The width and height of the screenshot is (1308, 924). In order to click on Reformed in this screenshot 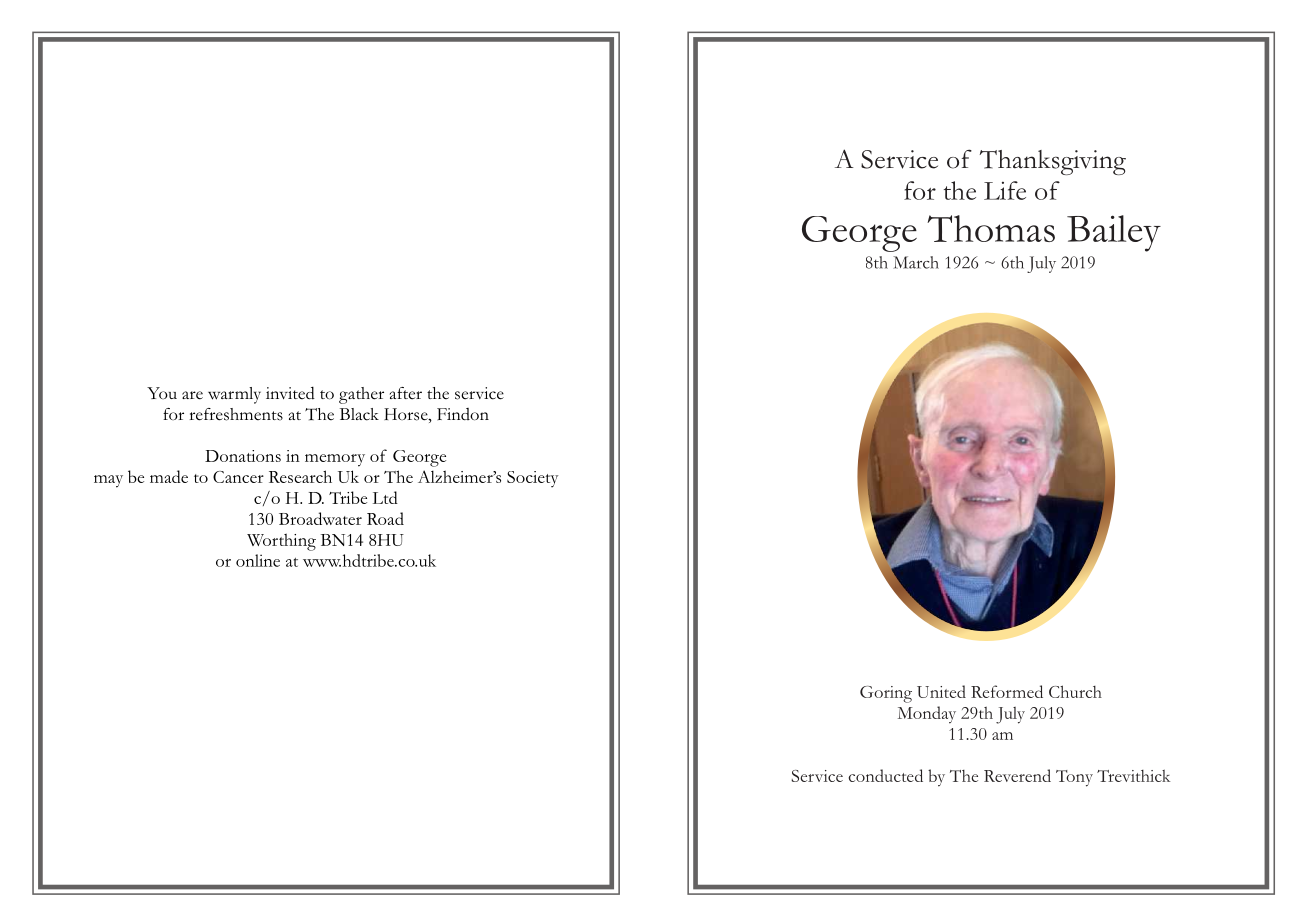, I will do `click(1007, 691)`.
